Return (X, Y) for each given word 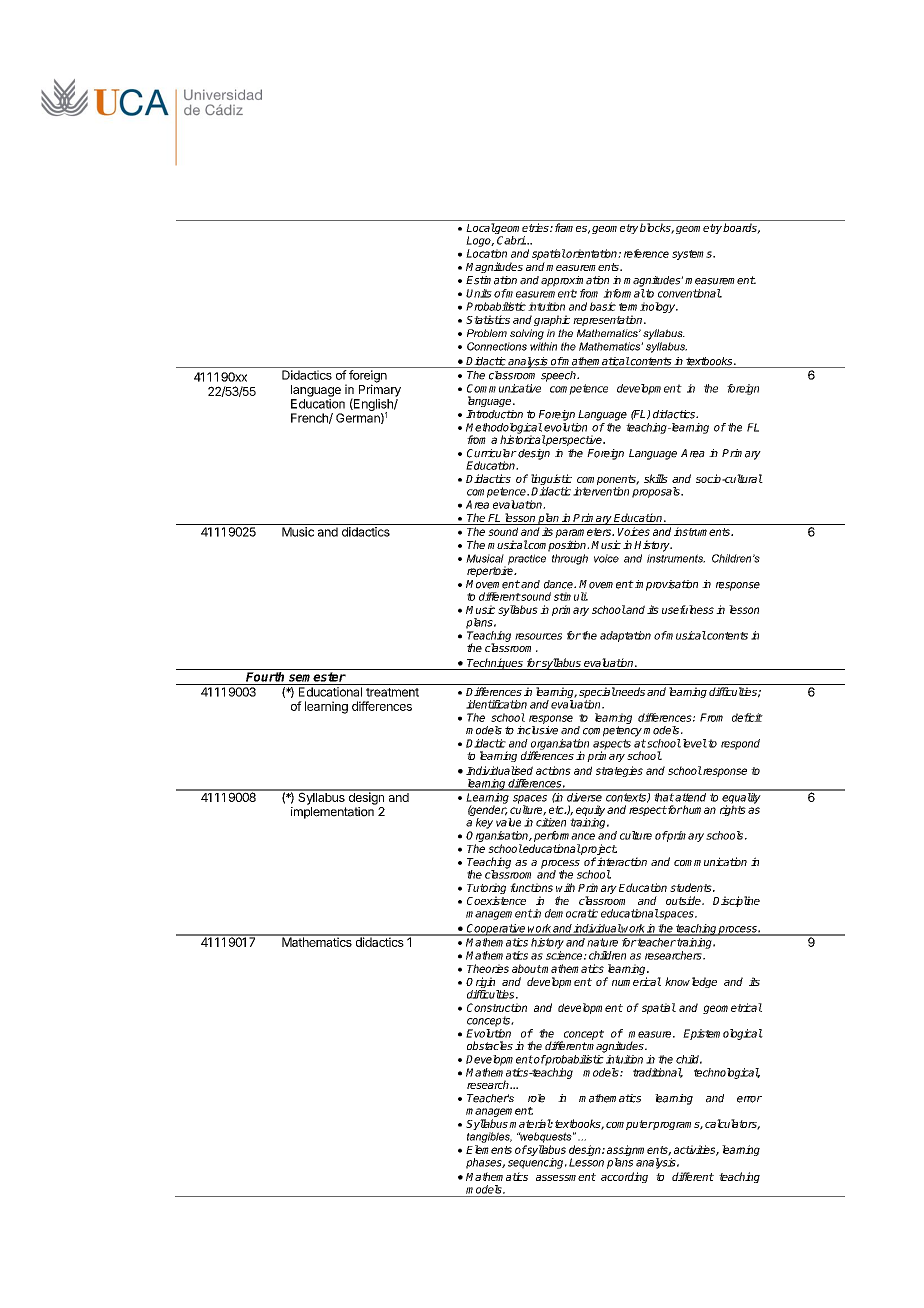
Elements (489, 1149)
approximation (575, 281)
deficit (747, 717)
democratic (571, 913)
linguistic (551, 481)
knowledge (691, 982)
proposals (657, 492)
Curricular (492, 453)
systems (693, 255)
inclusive (537, 730)
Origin (482, 984)
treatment (392, 692)
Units (479, 293)
